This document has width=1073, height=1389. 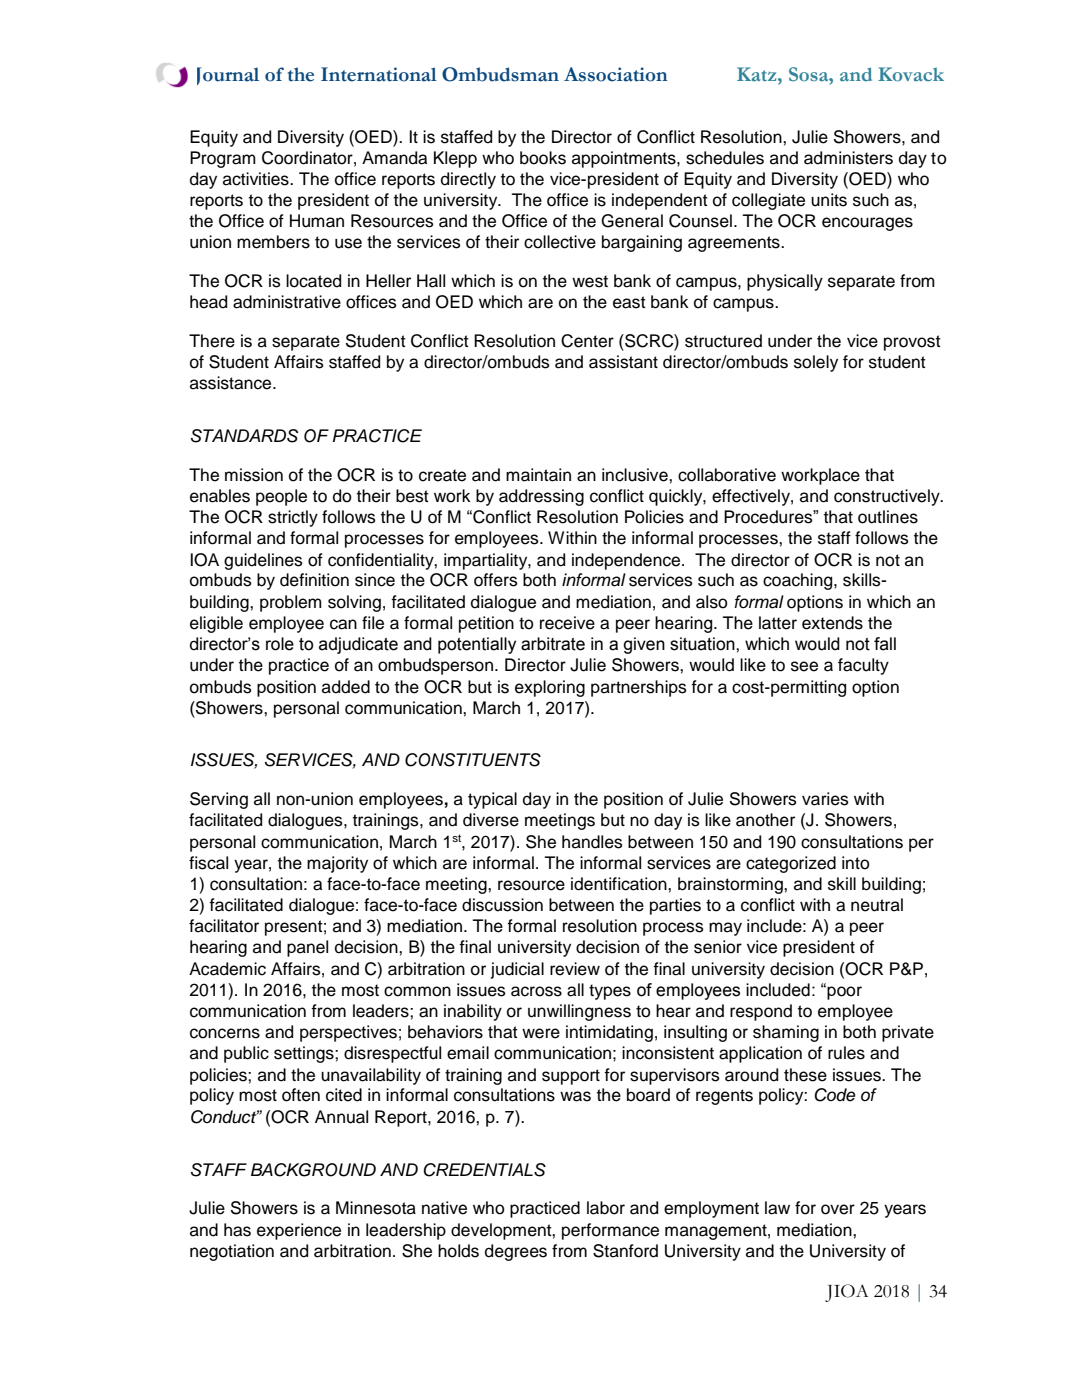 I want to click on see, so click(x=804, y=666).
